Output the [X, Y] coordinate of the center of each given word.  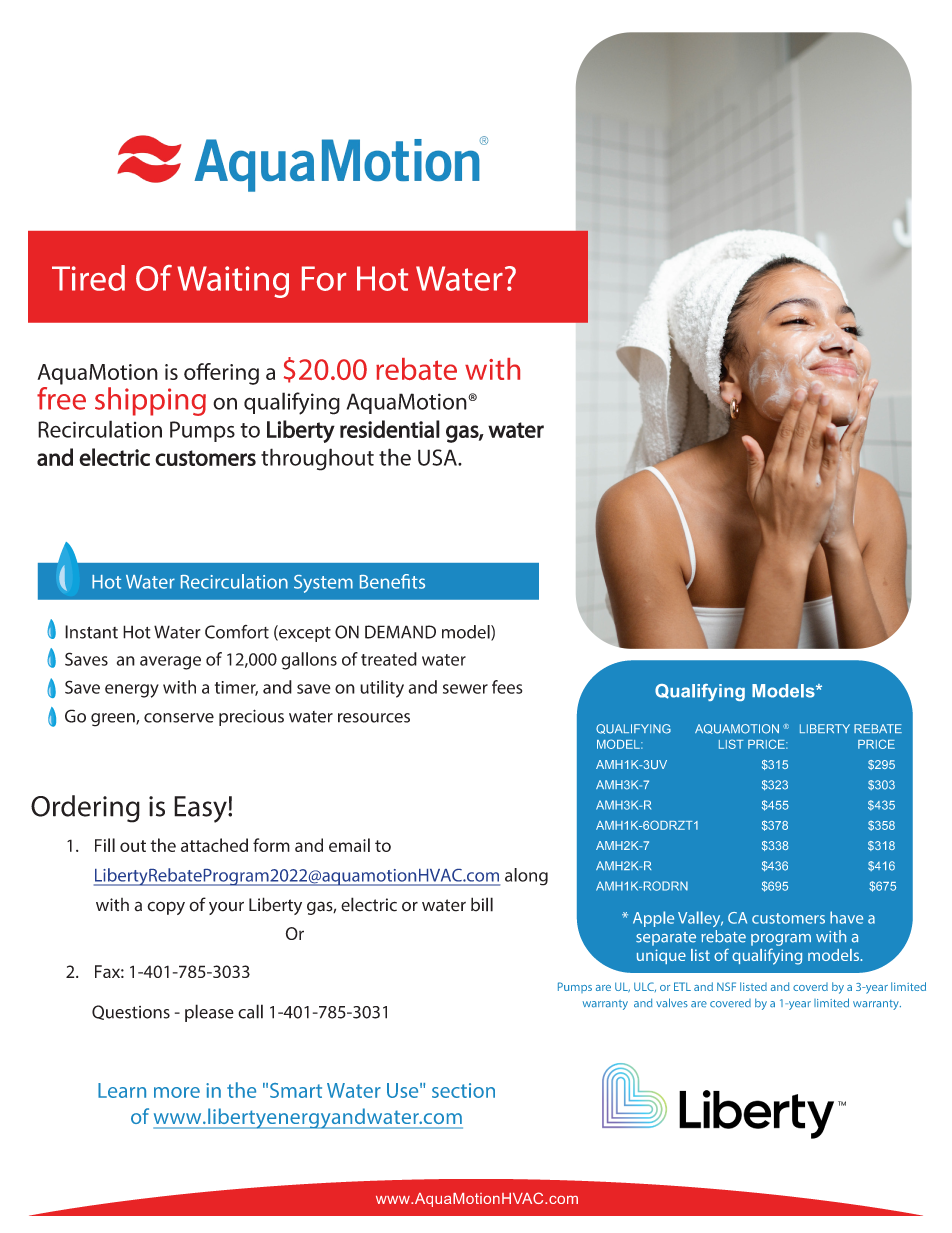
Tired [88, 278]
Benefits [392, 581]
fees [507, 687]
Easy [201, 809]
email [349, 845]
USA [438, 457]
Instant [91, 632]
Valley [700, 919]
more [177, 1092]
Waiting [233, 282]
